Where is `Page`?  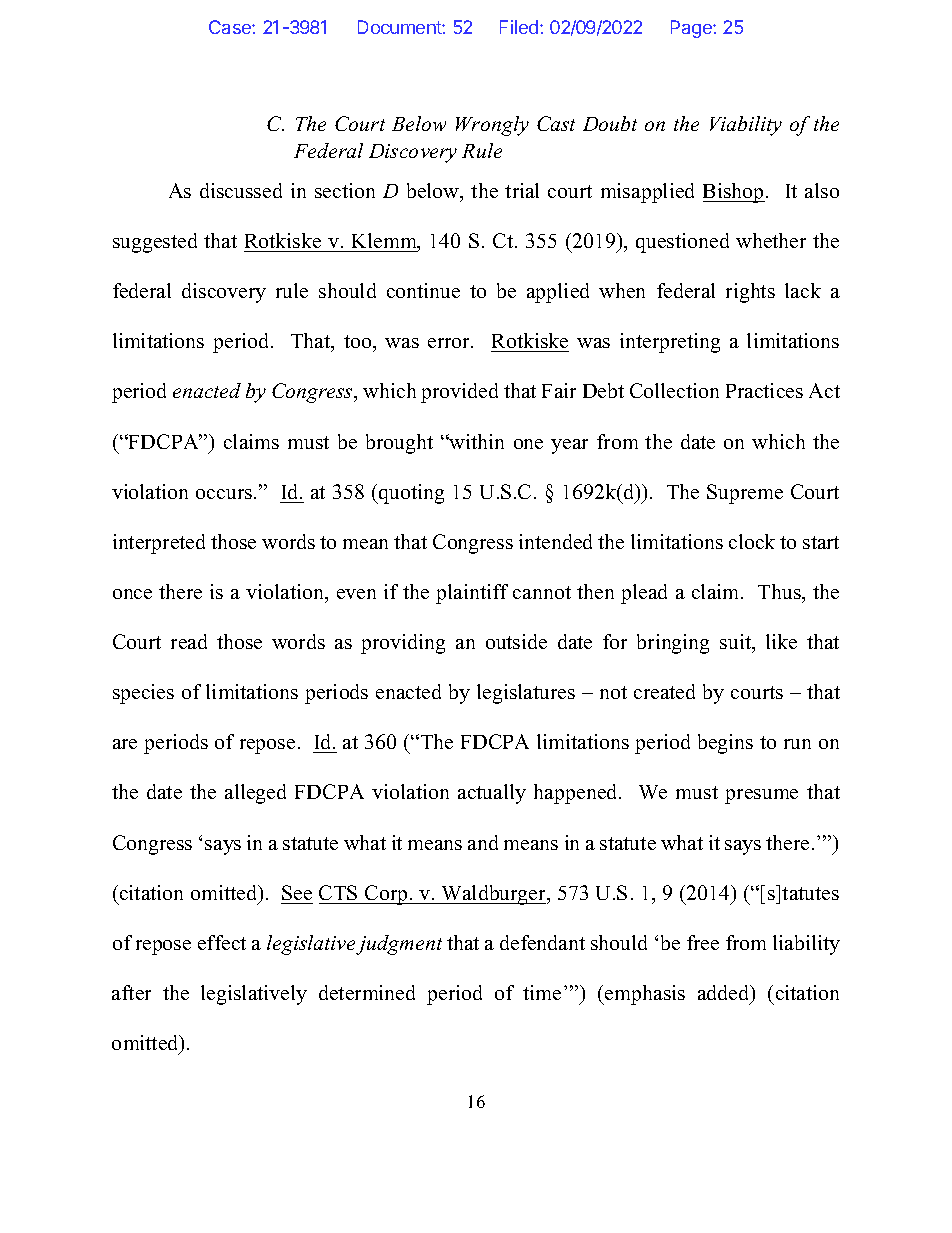
Page is located at coordinates (692, 29).
